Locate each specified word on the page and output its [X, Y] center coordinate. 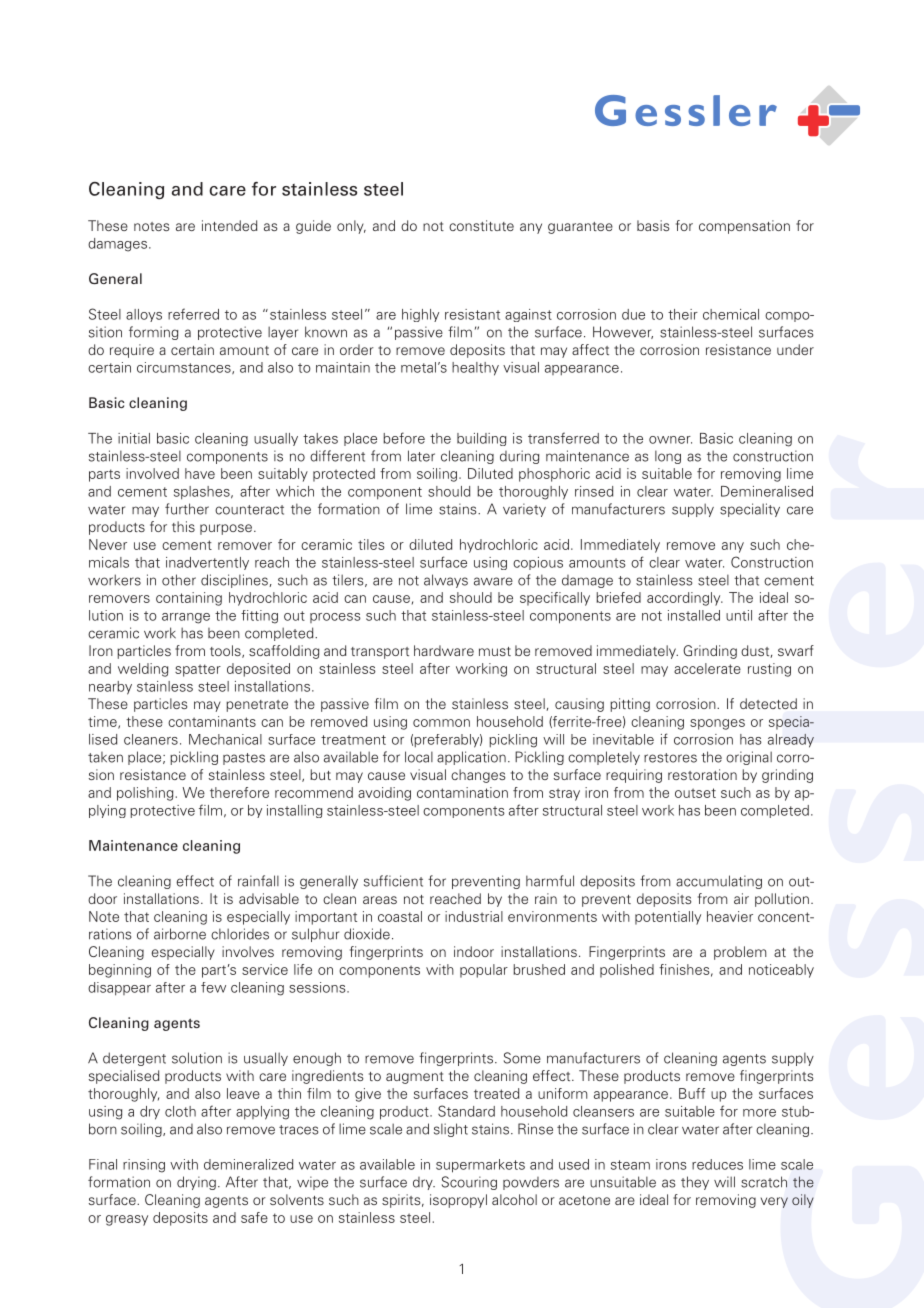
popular [484, 971]
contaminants [212, 721]
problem [740, 953]
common [441, 723]
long [668, 457]
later [421, 456]
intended [230, 225]
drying [196, 1183]
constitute [481, 225]
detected [768, 703]
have [200, 473]
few [213, 987]
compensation [744, 227]
